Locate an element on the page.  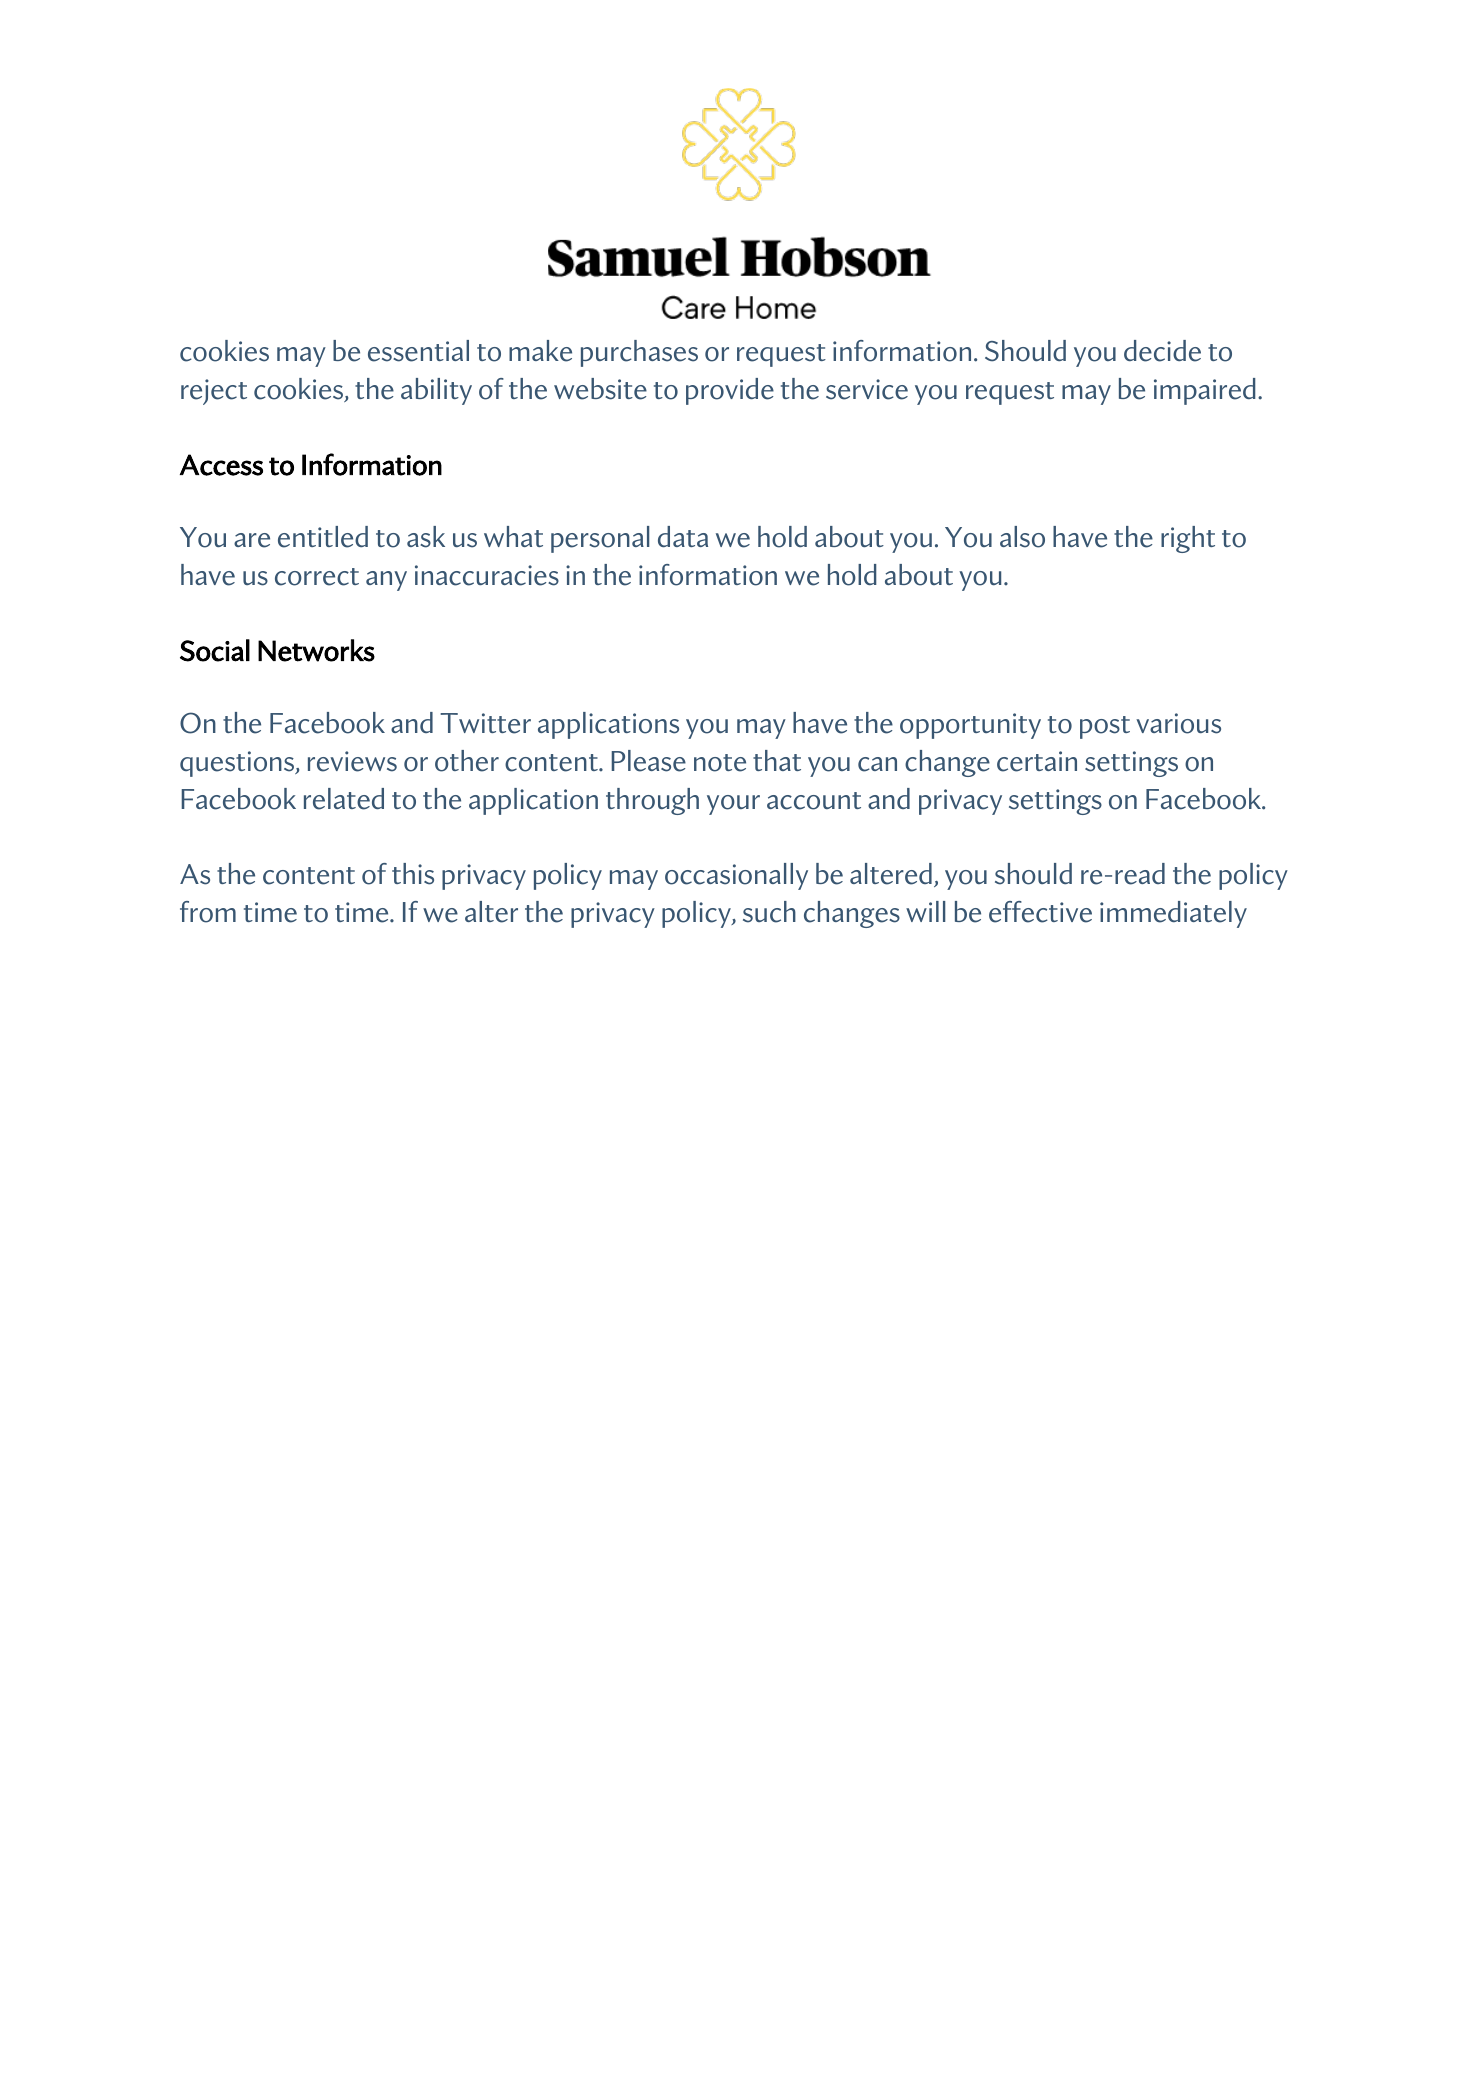
note is located at coordinates (720, 763).
